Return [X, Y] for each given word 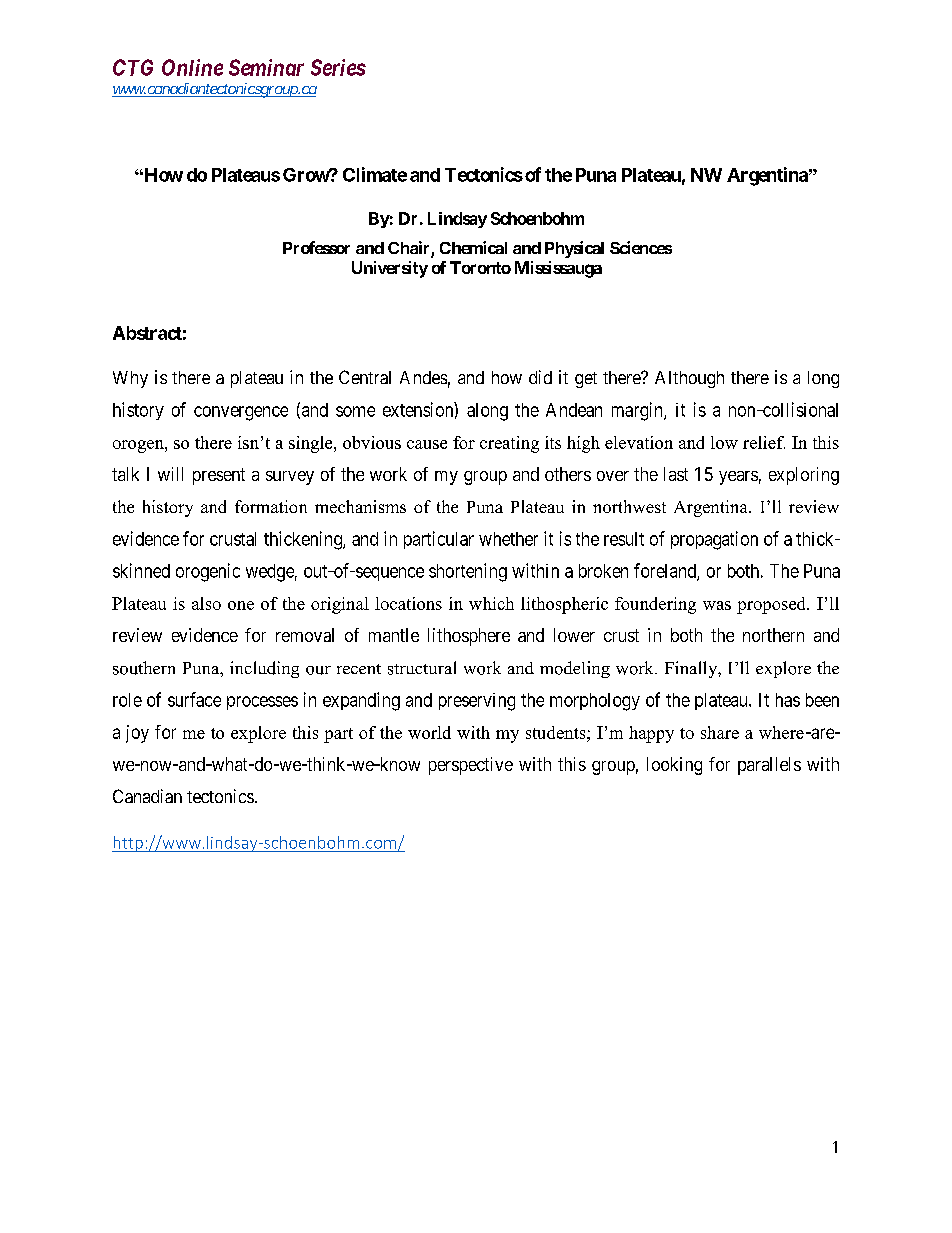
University [390, 269]
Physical [574, 249]
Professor [316, 247]
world [429, 732]
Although [689, 379]
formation [271, 506]
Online [192, 67]
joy [137, 734]
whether [508, 539]
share [720, 732]
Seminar [266, 67]
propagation [714, 540]
